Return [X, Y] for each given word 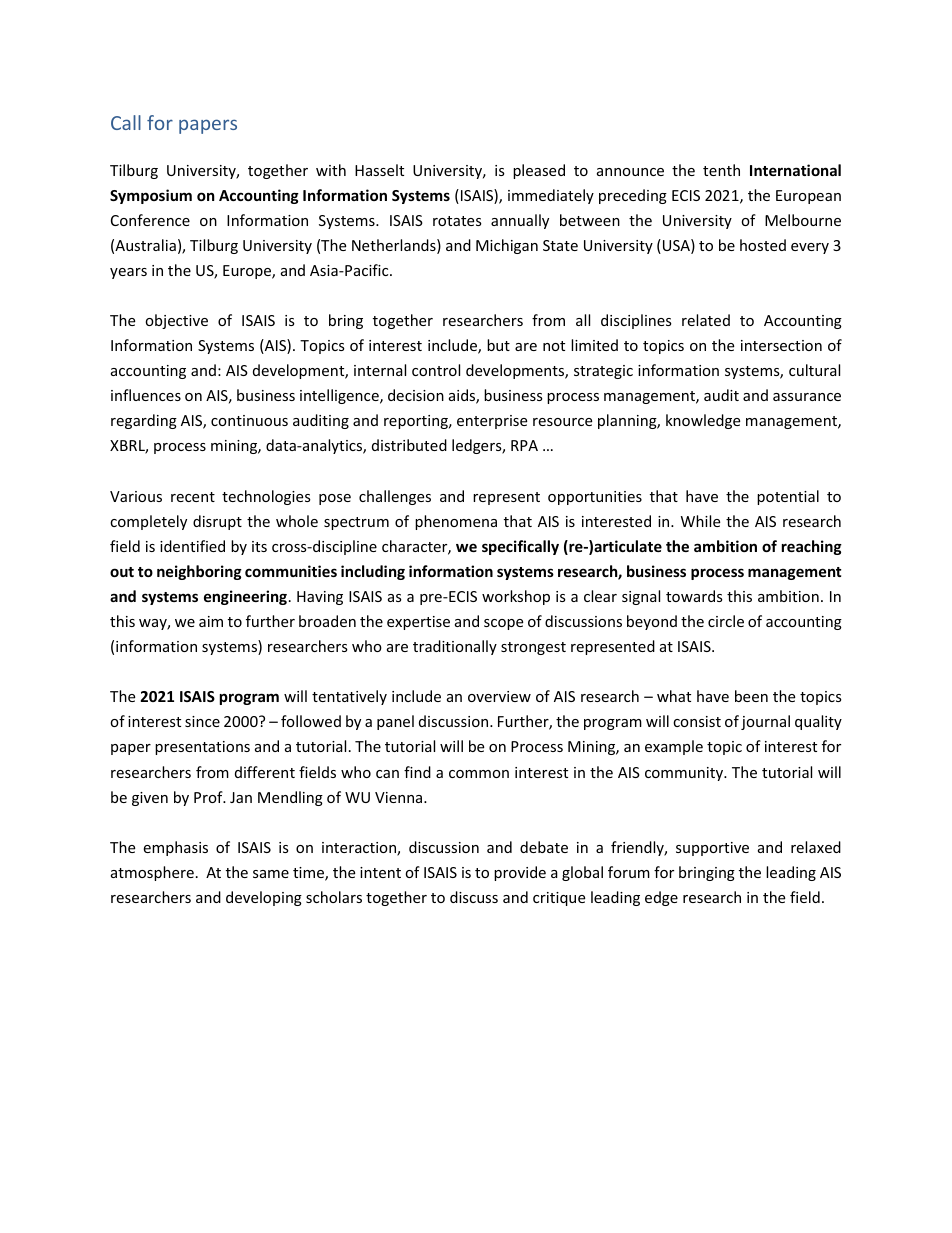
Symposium [151, 196]
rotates [457, 221]
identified [192, 546]
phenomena [456, 522]
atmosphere [152, 873]
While [700, 521]
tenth [721, 170]
